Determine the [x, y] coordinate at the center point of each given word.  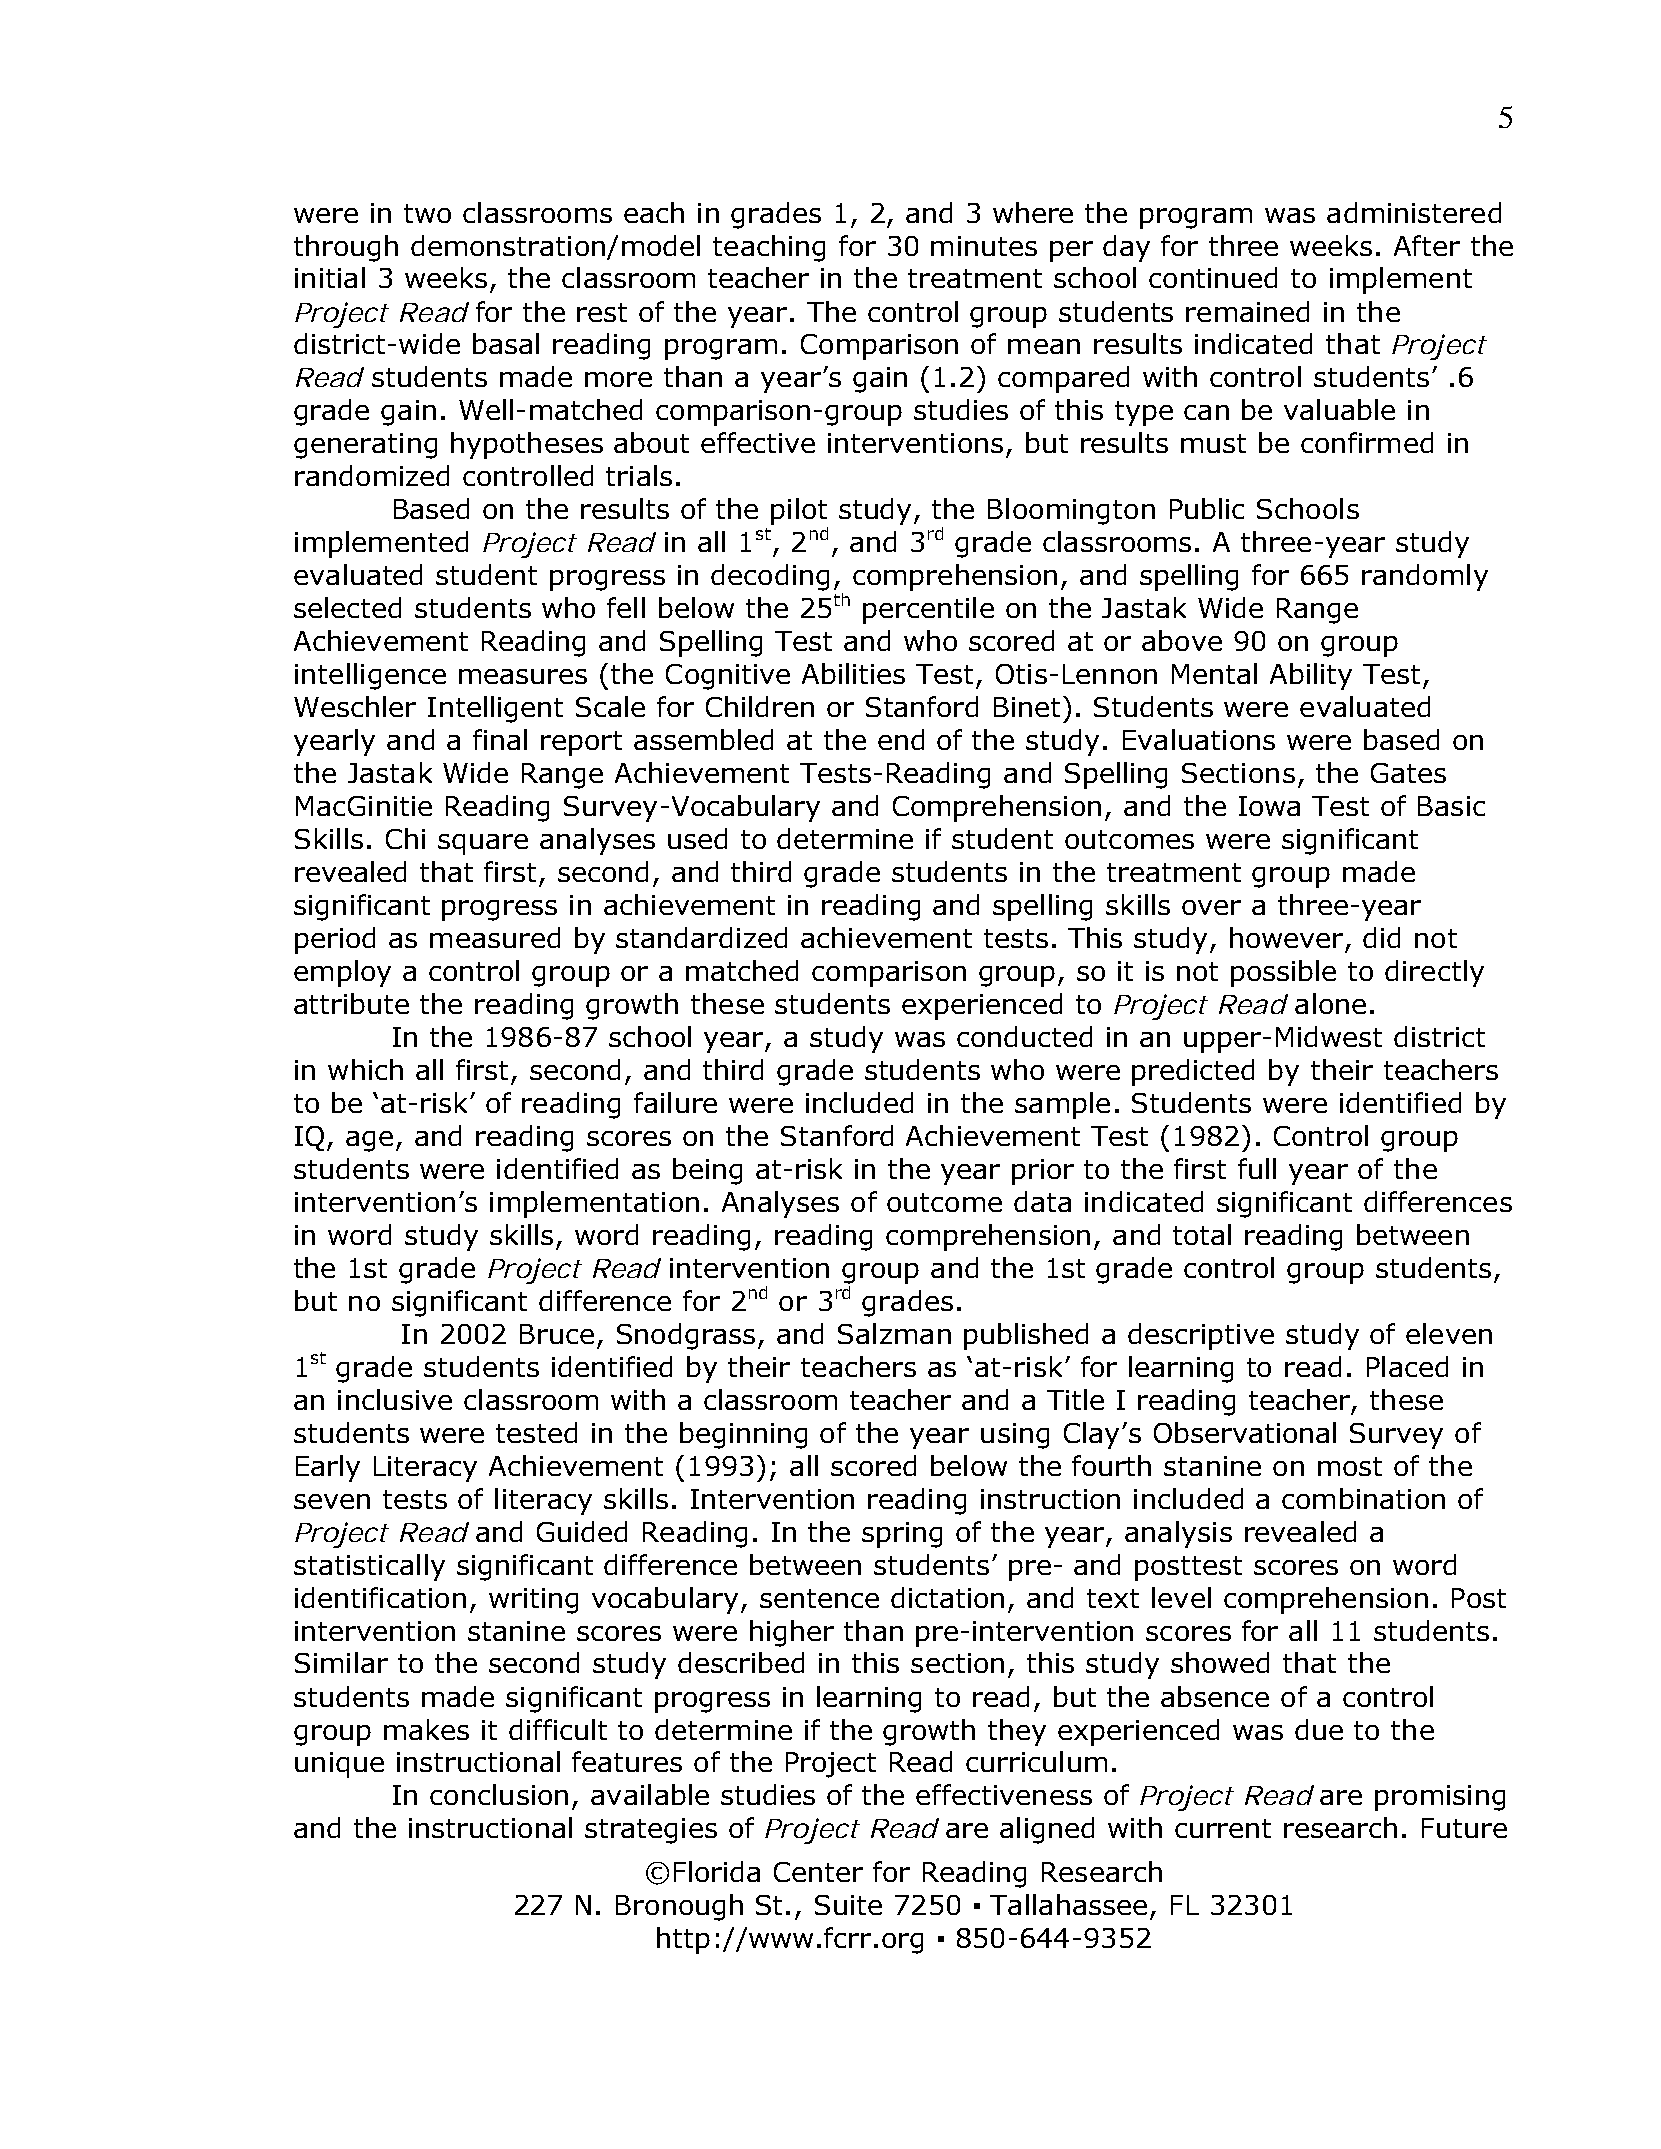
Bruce [557, 1334]
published [1026, 1336]
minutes [984, 246]
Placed [1407, 1366]
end [901, 739]
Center [818, 1872]
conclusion [499, 1794]
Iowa [1269, 806]
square [483, 844]
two [427, 213]
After [1427, 245]
